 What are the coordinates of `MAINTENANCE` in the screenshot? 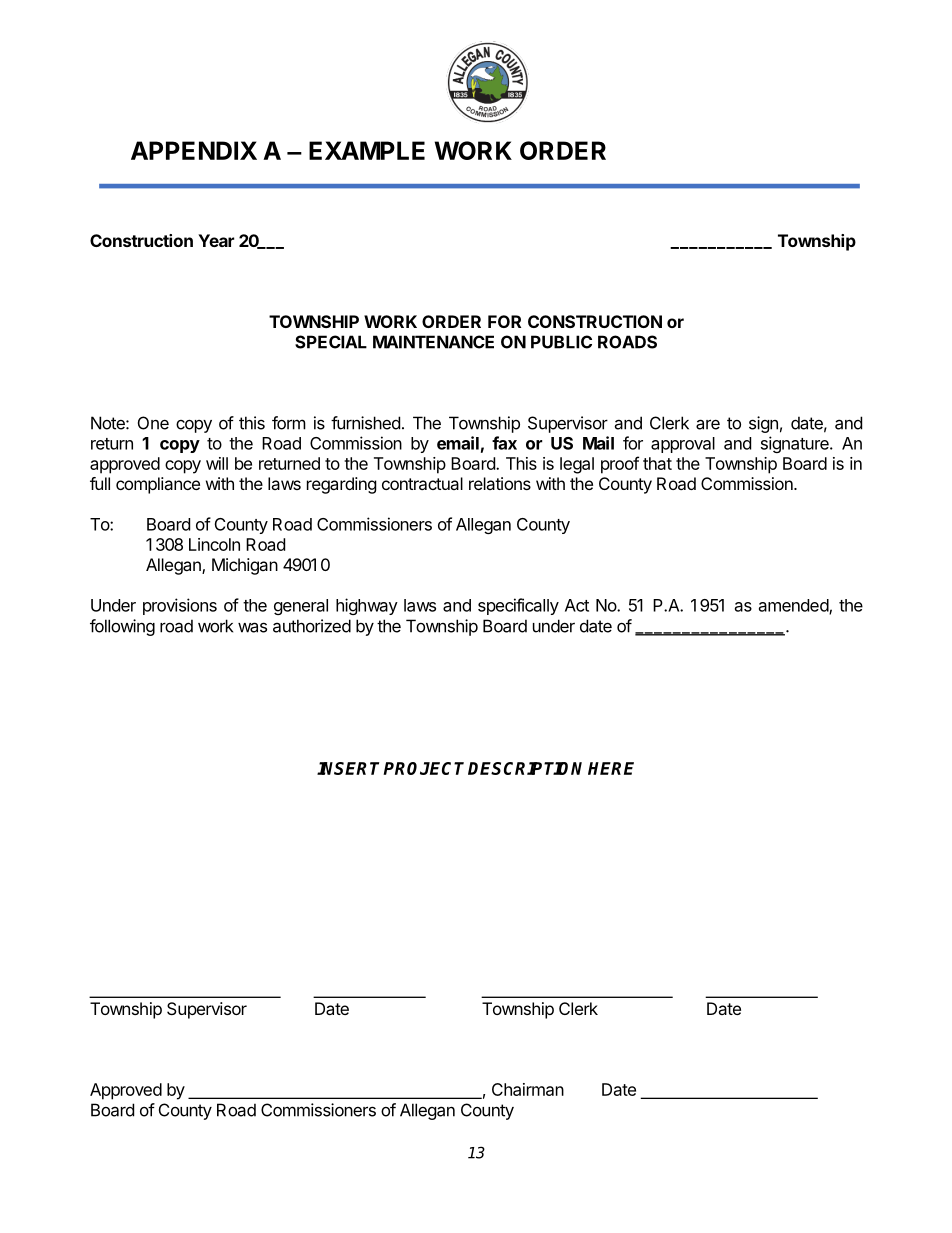 It's located at (433, 342).
